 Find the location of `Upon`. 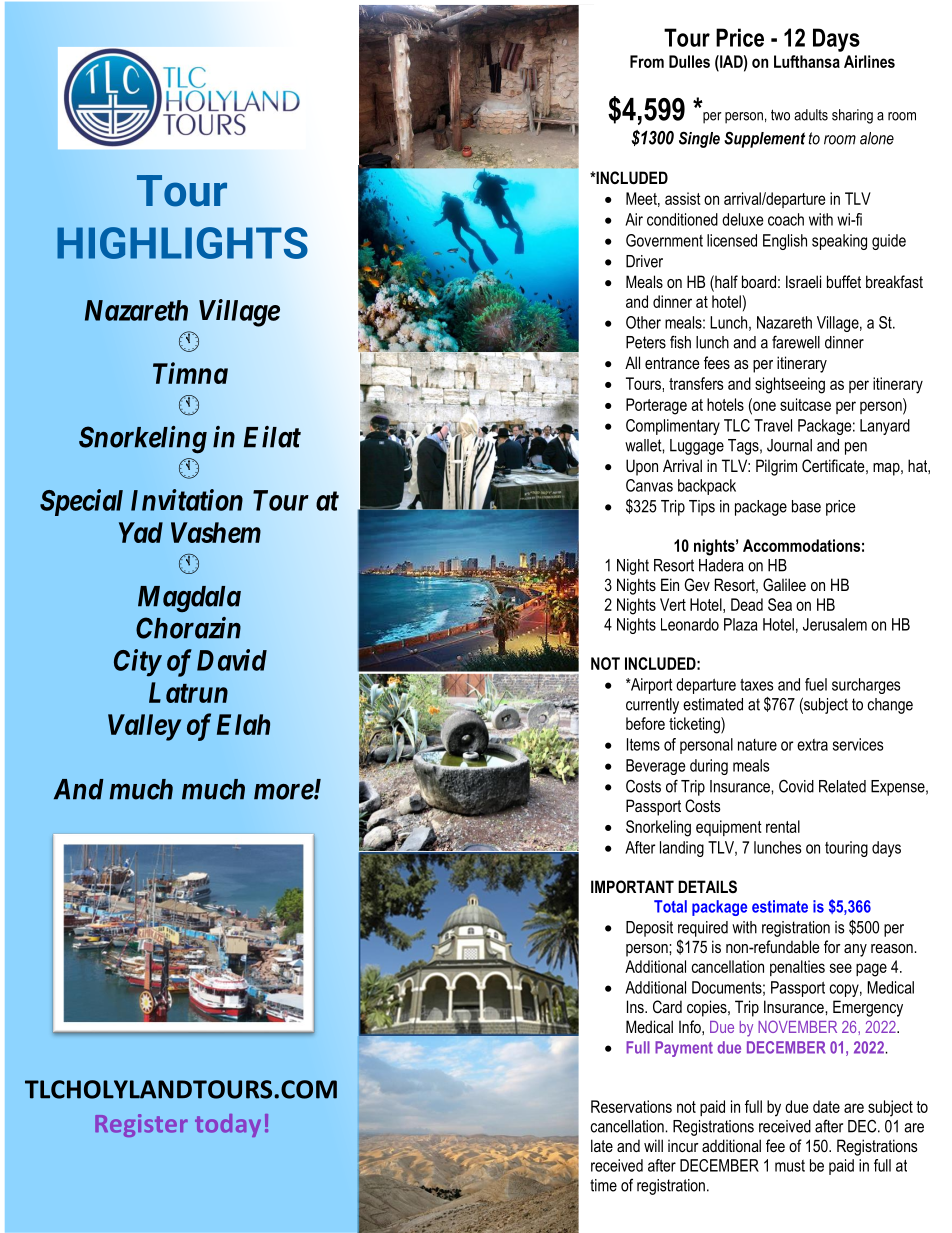

Upon is located at coordinates (642, 467).
